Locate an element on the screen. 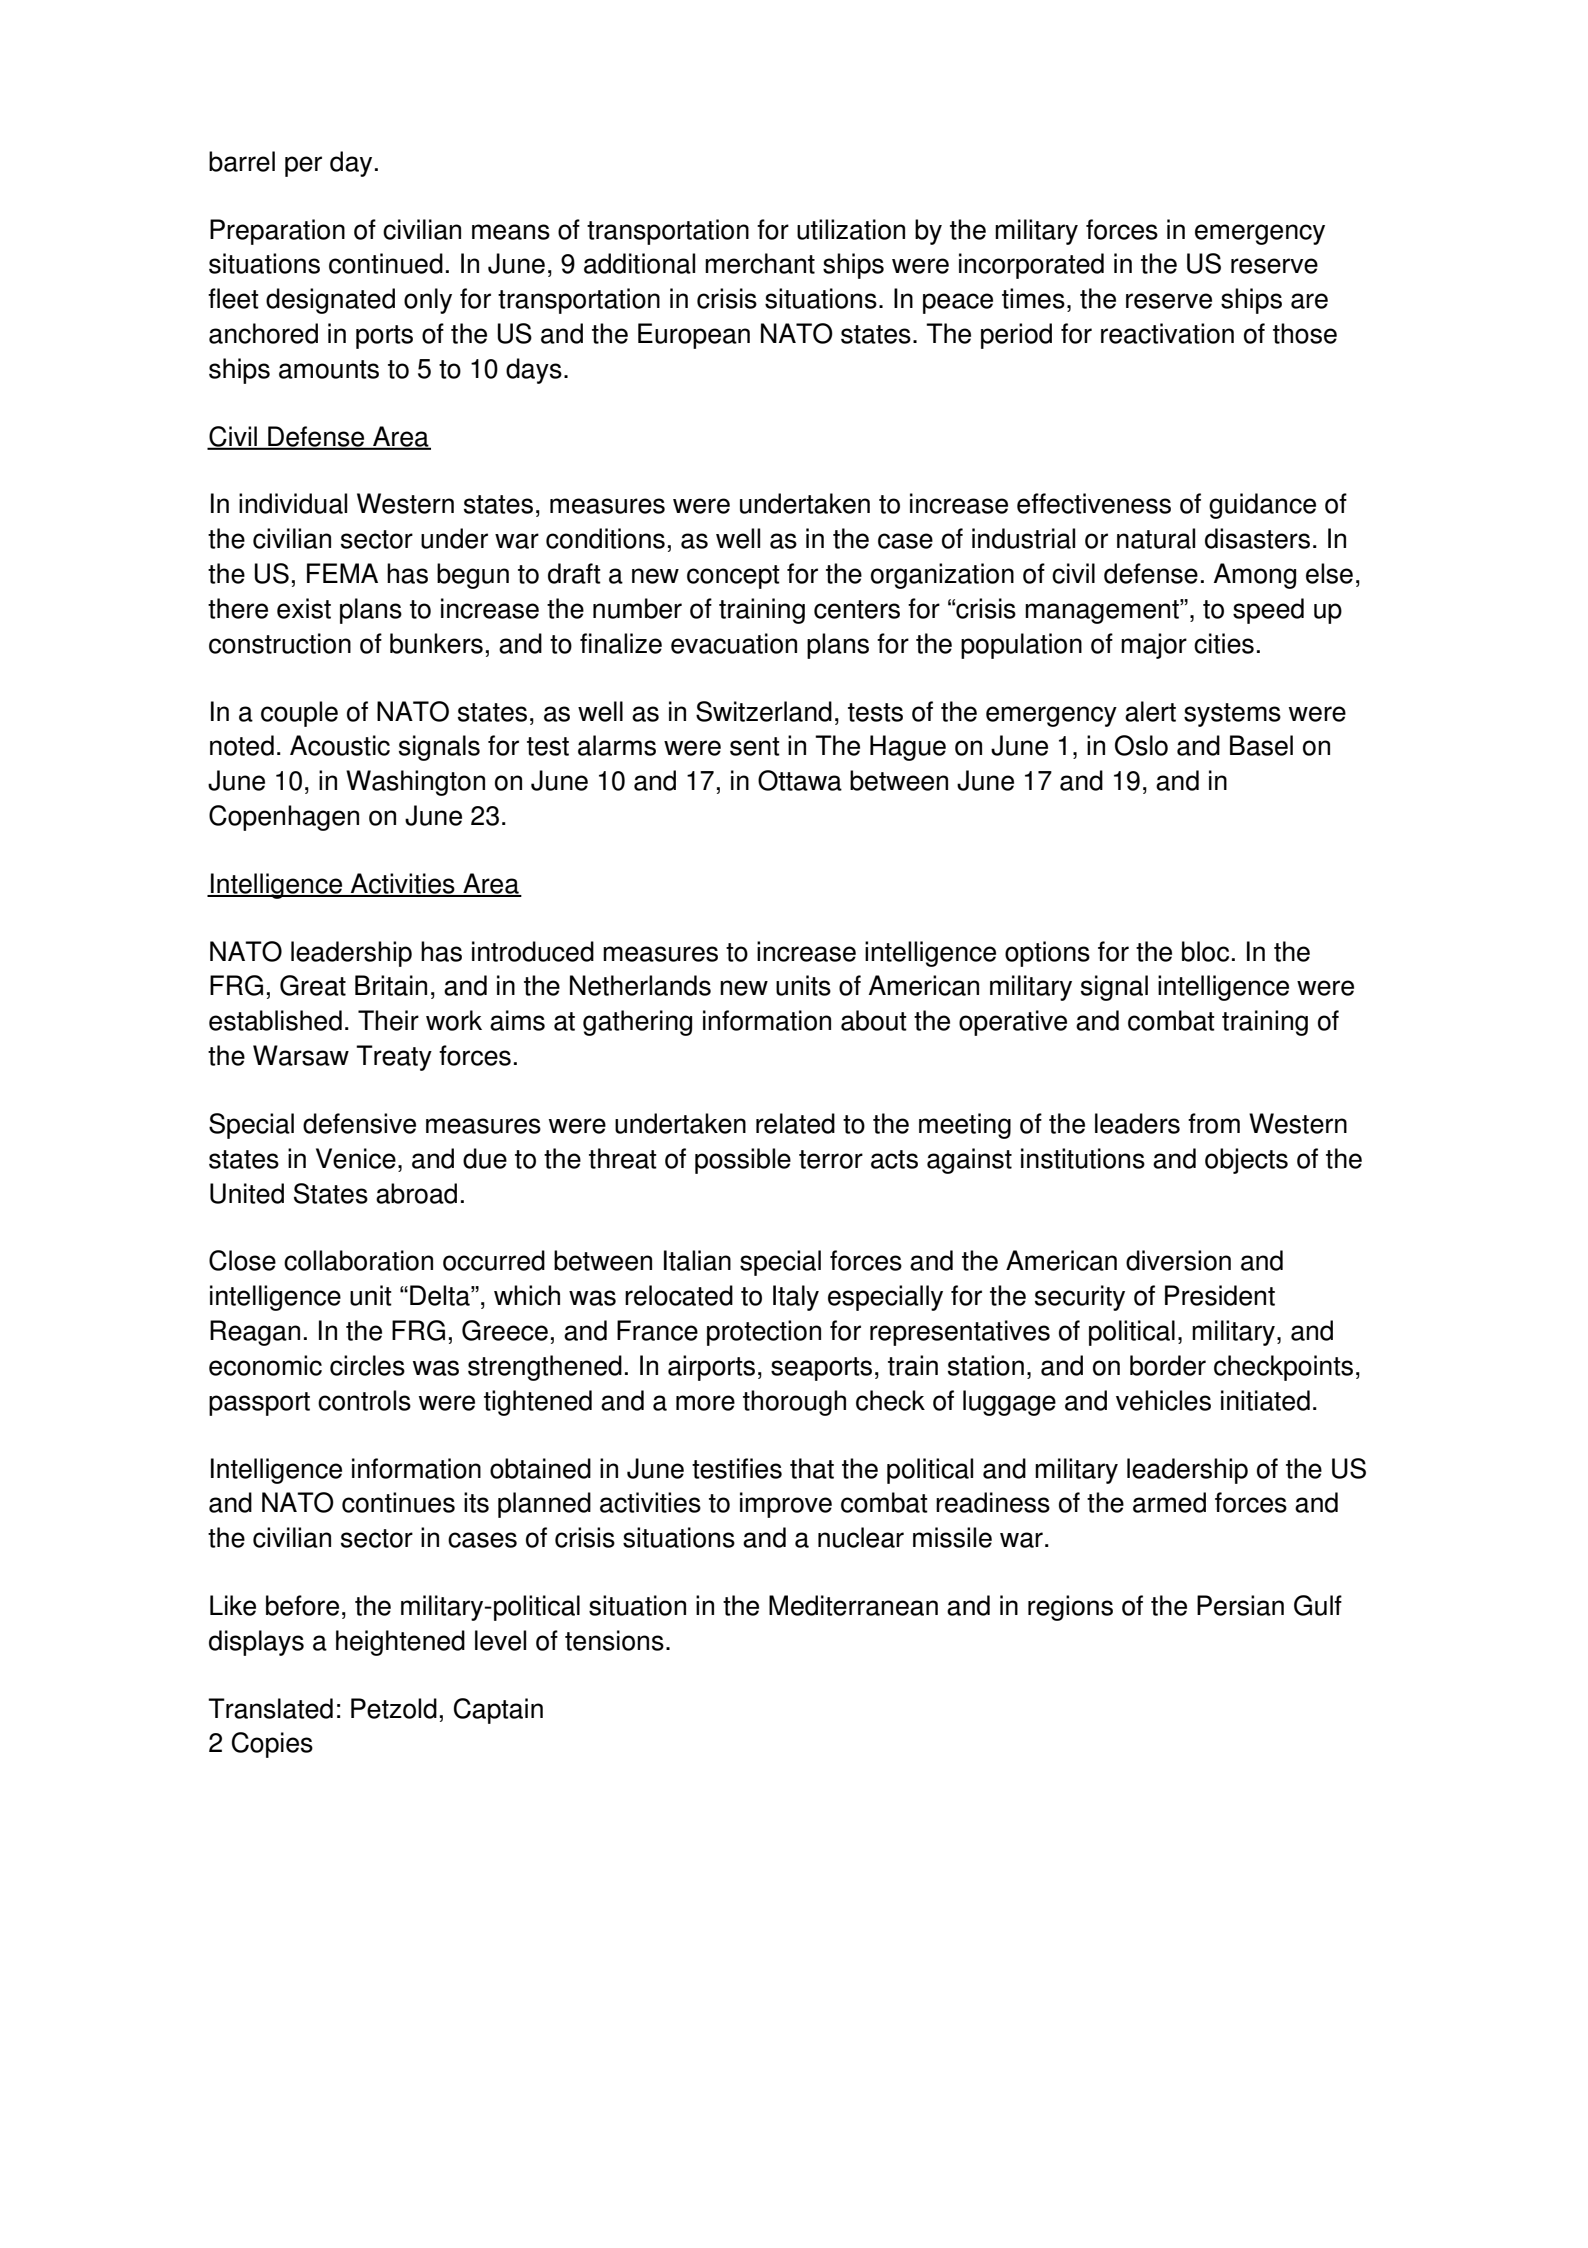 The height and width of the screenshot is (2248, 1588). about is located at coordinates (874, 1020).
